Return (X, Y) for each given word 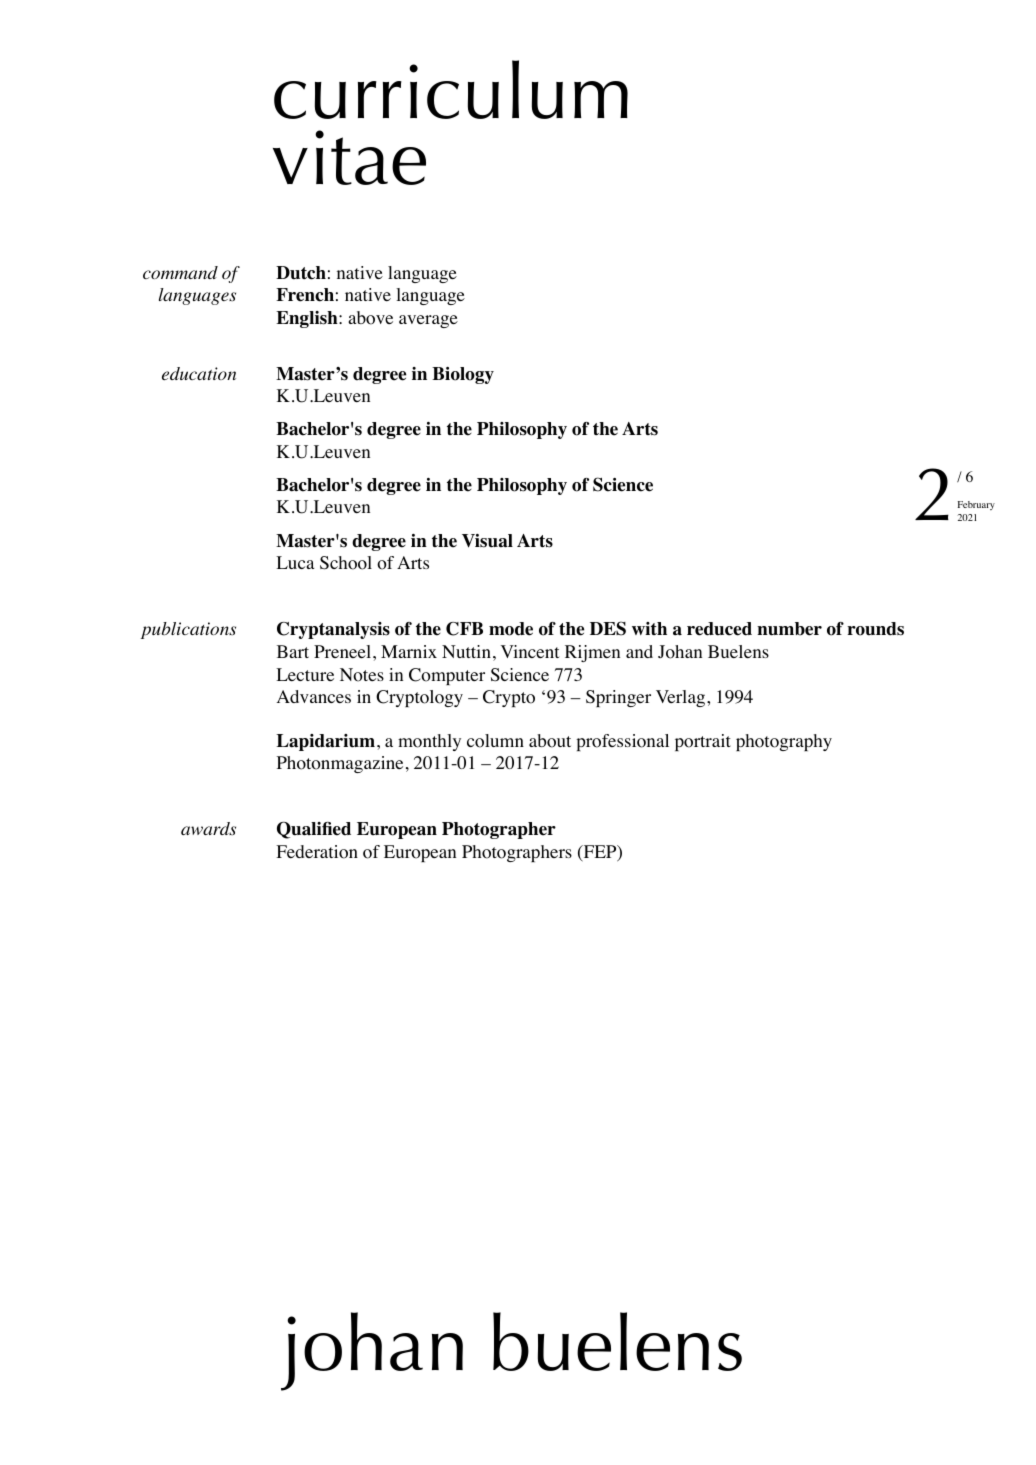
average (428, 321)
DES (608, 628)
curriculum (451, 89)
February (976, 505)
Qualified (314, 830)
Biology (463, 375)
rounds (875, 629)
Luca (295, 562)
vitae (349, 157)
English (308, 319)
